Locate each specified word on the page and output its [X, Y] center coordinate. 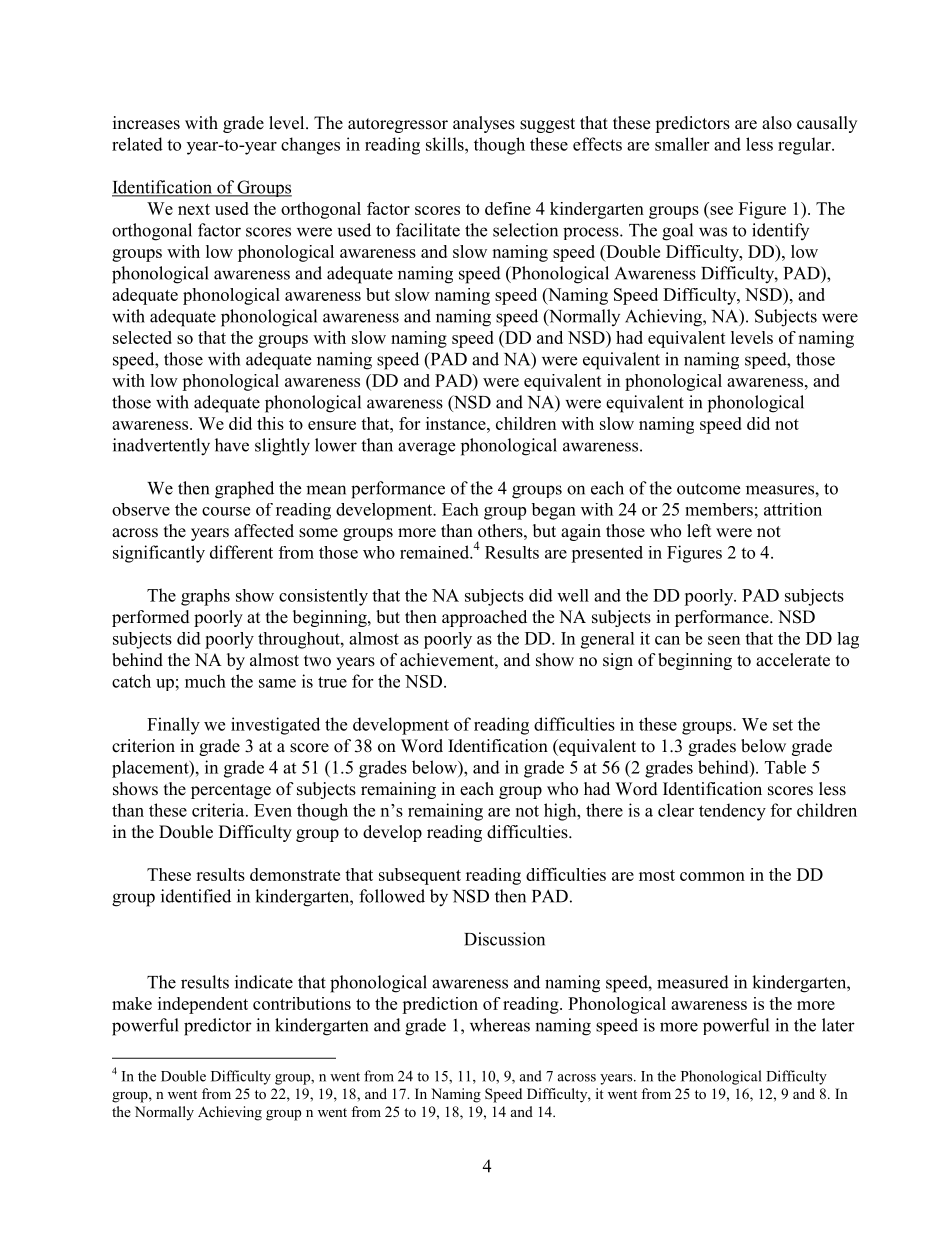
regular [805, 146]
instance [457, 423]
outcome [708, 489]
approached [484, 618]
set [783, 725]
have [232, 445]
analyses [484, 124]
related [137, 144]
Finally [173, 726]
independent [203, 1005]
